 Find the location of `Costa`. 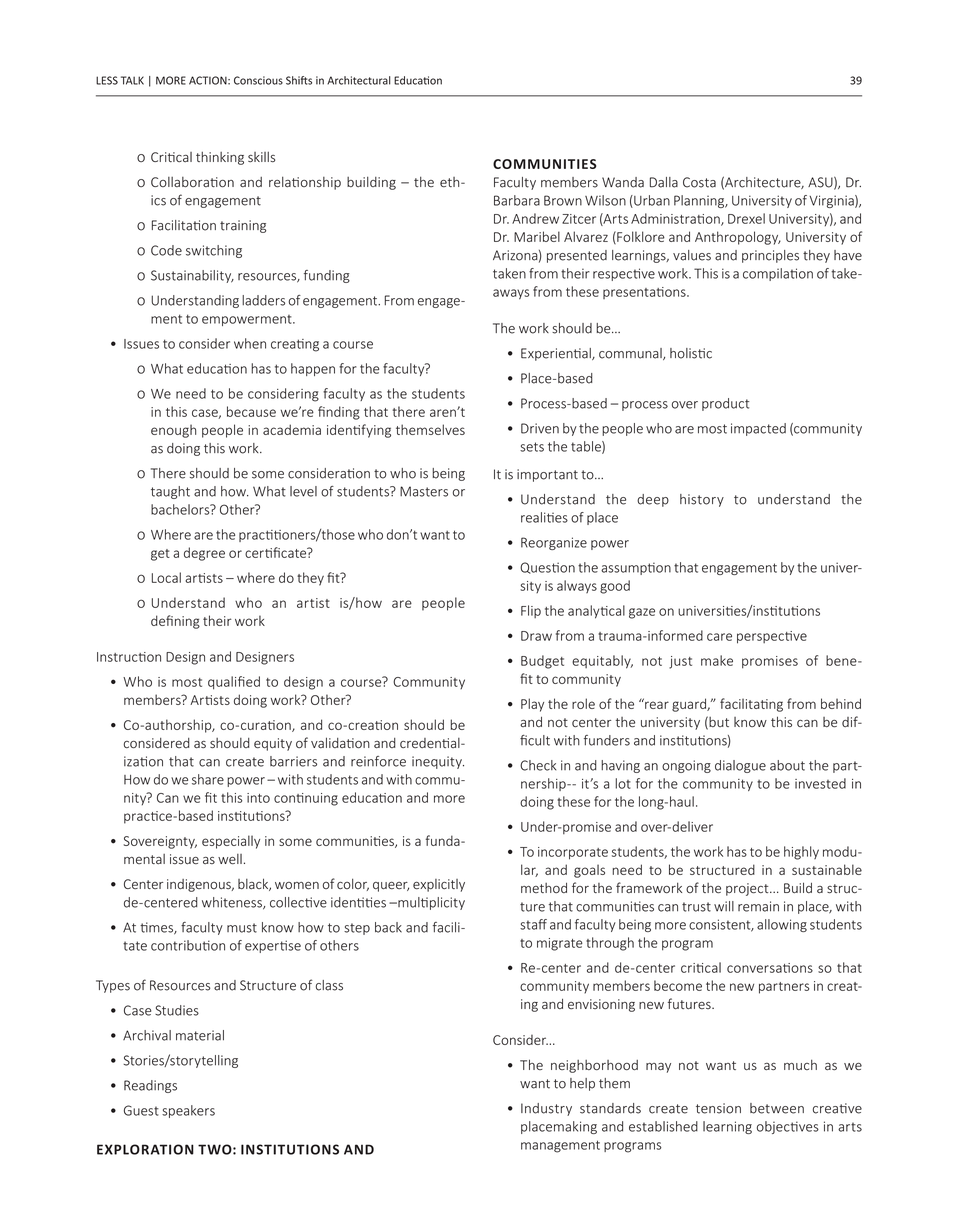

Costa is located at coordinates (699, 182).
